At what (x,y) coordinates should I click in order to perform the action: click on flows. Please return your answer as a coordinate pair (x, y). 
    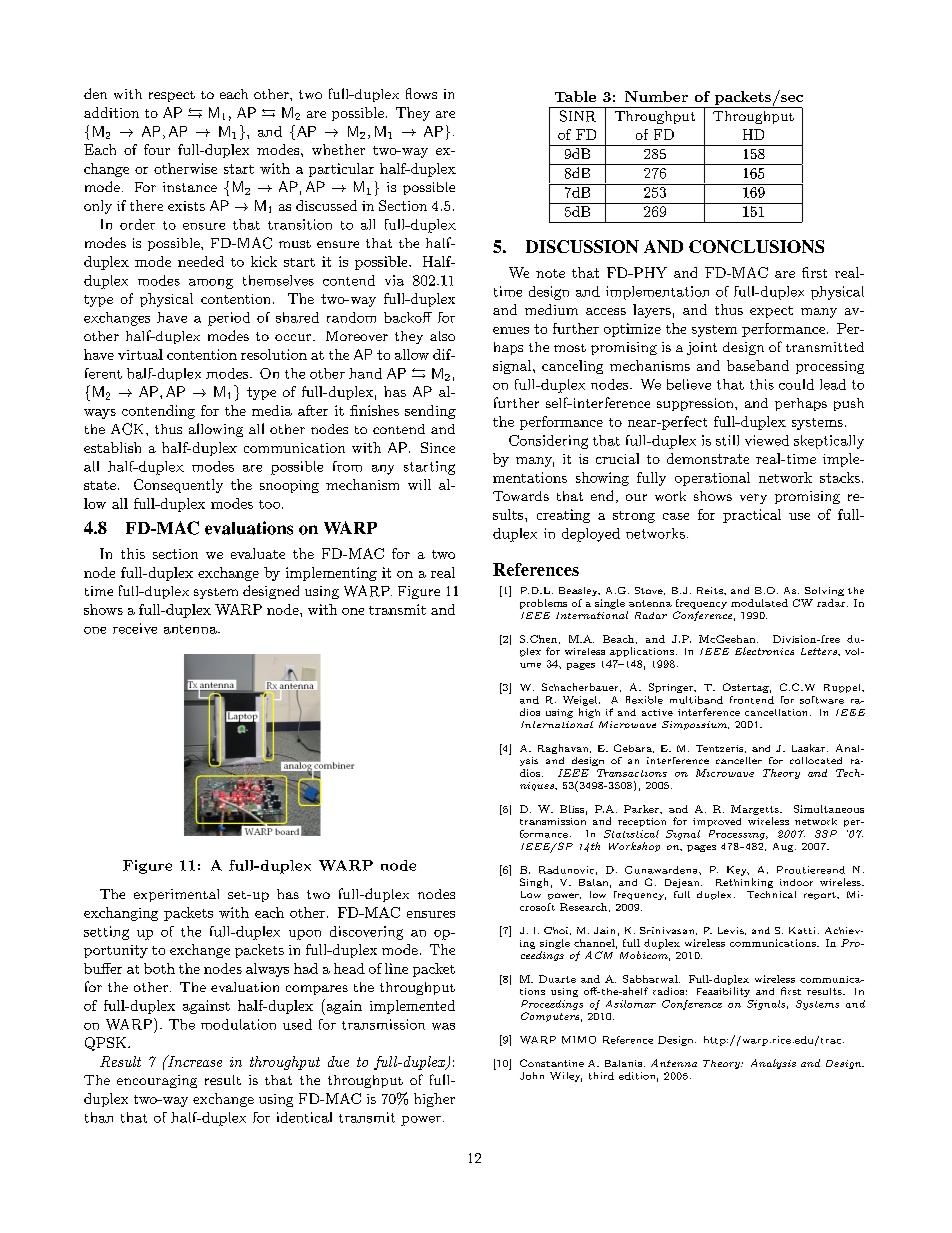
    Looking at the image, I should click on (421, 93).
